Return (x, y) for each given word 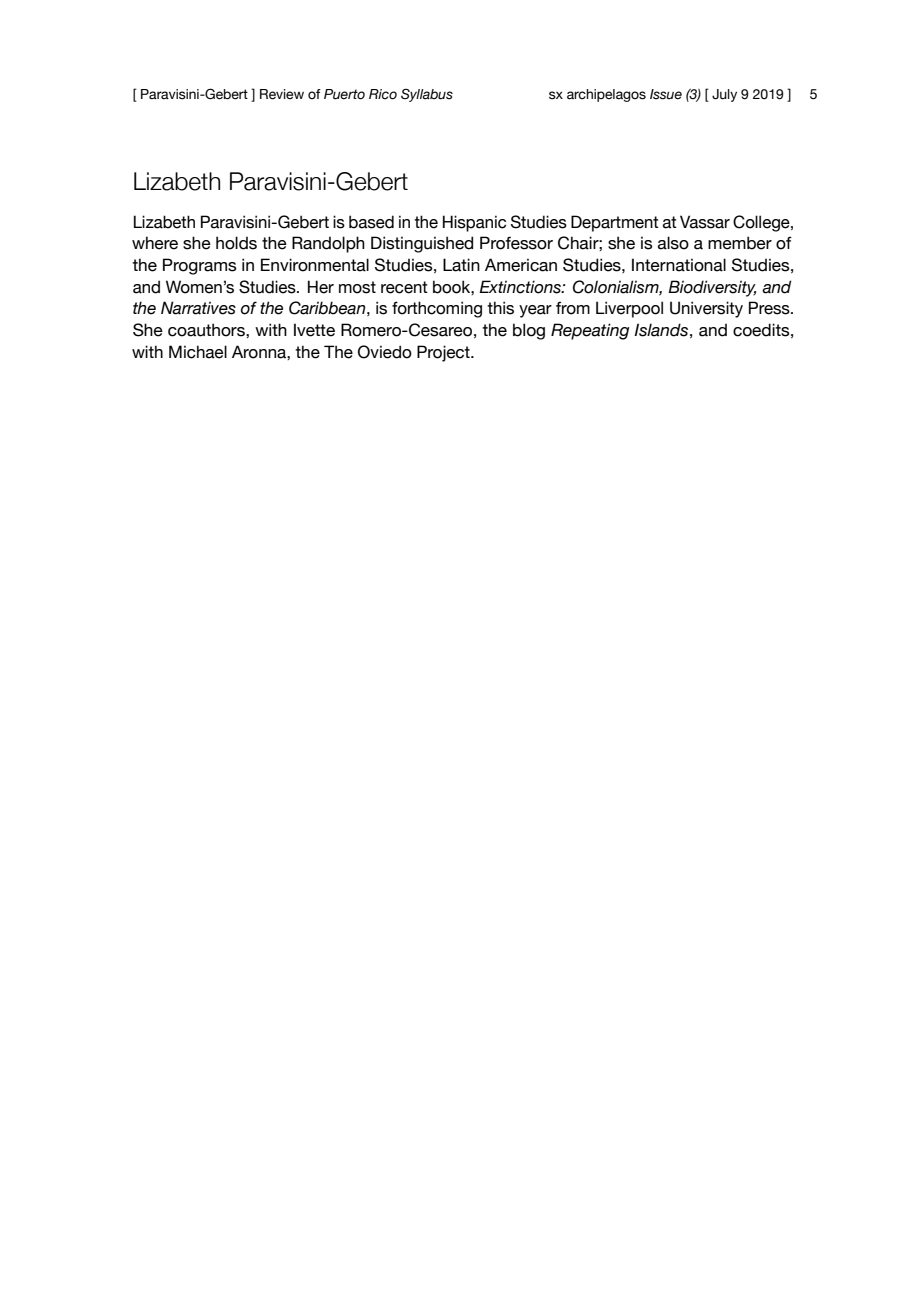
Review (282, 94)
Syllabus (427, 95)
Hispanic (474, 223)
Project (444, 353)
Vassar (705, 222)
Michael (198, 352)
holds (236, 243)
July (724, 95)
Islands (661, 330)
